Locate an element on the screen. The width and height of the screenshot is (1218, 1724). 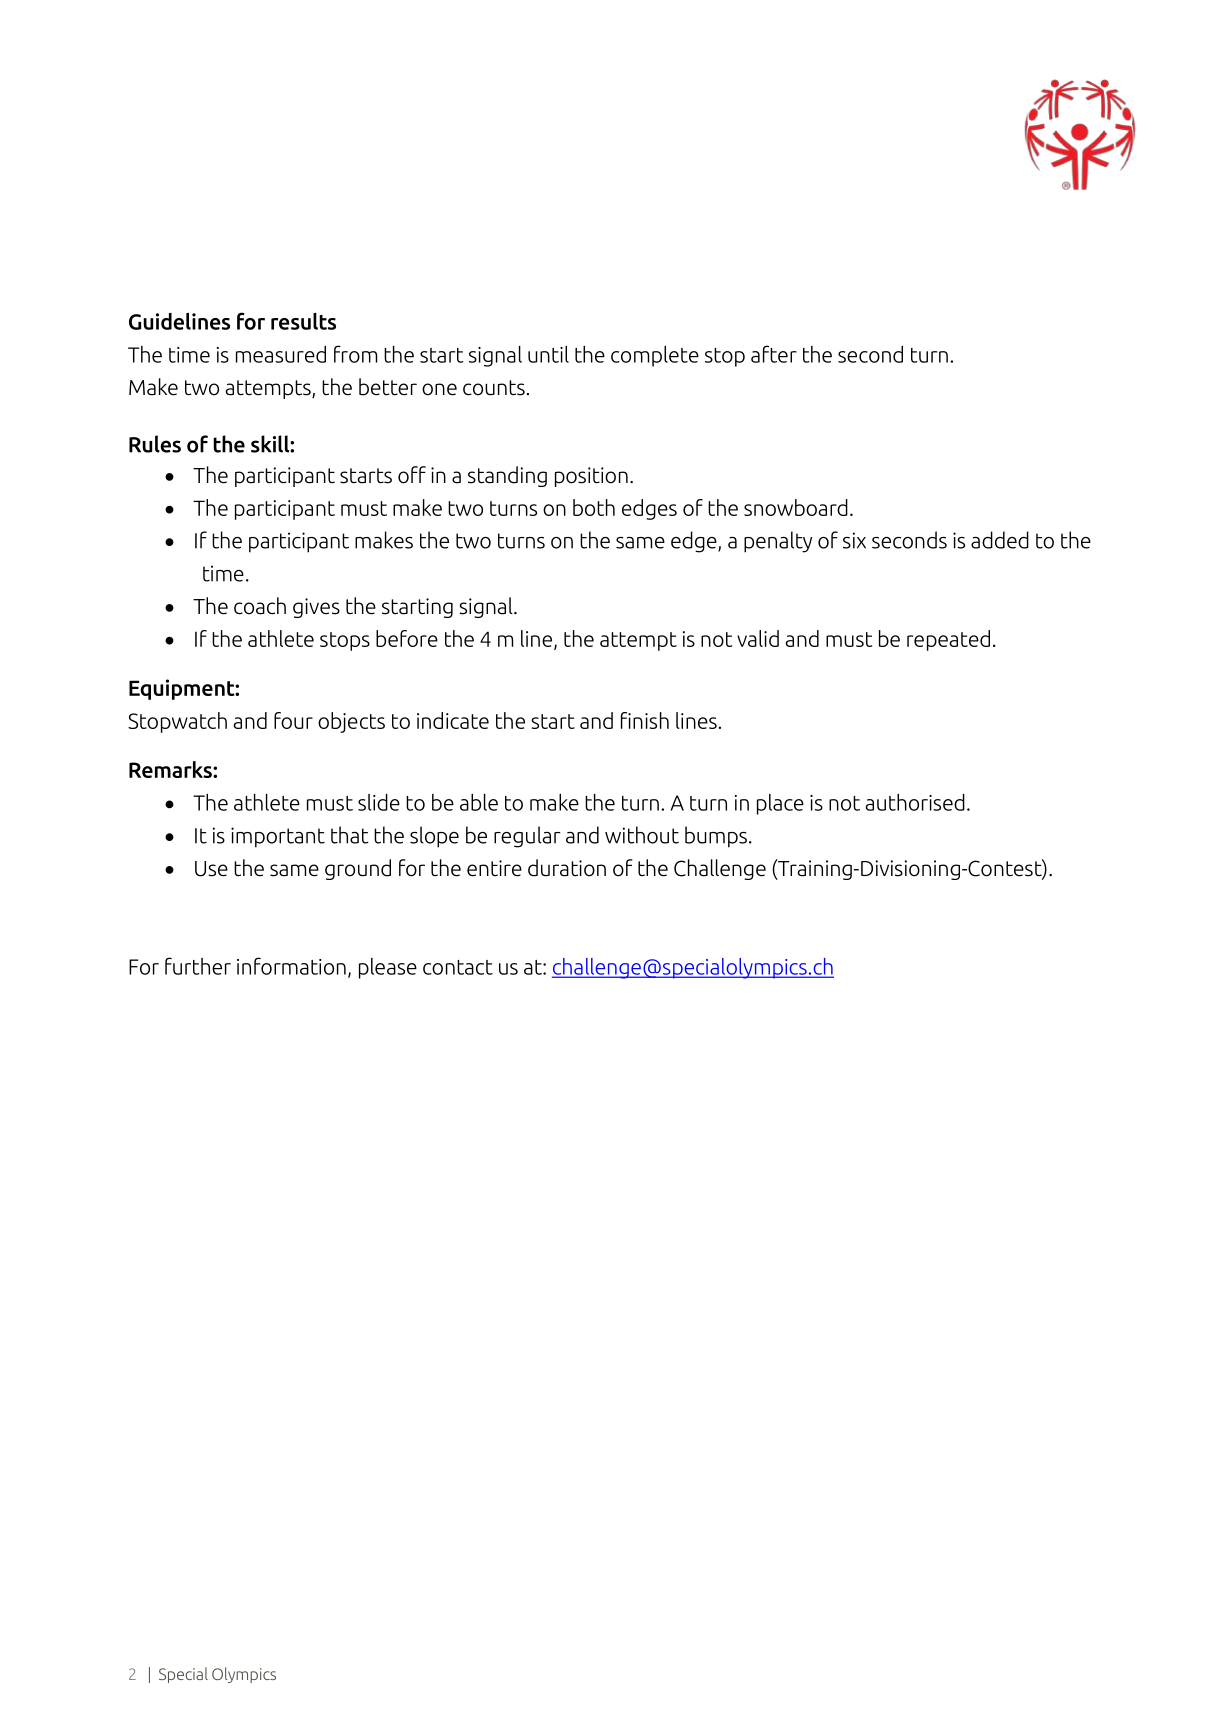
coach is located at coordinates (260, 606).
